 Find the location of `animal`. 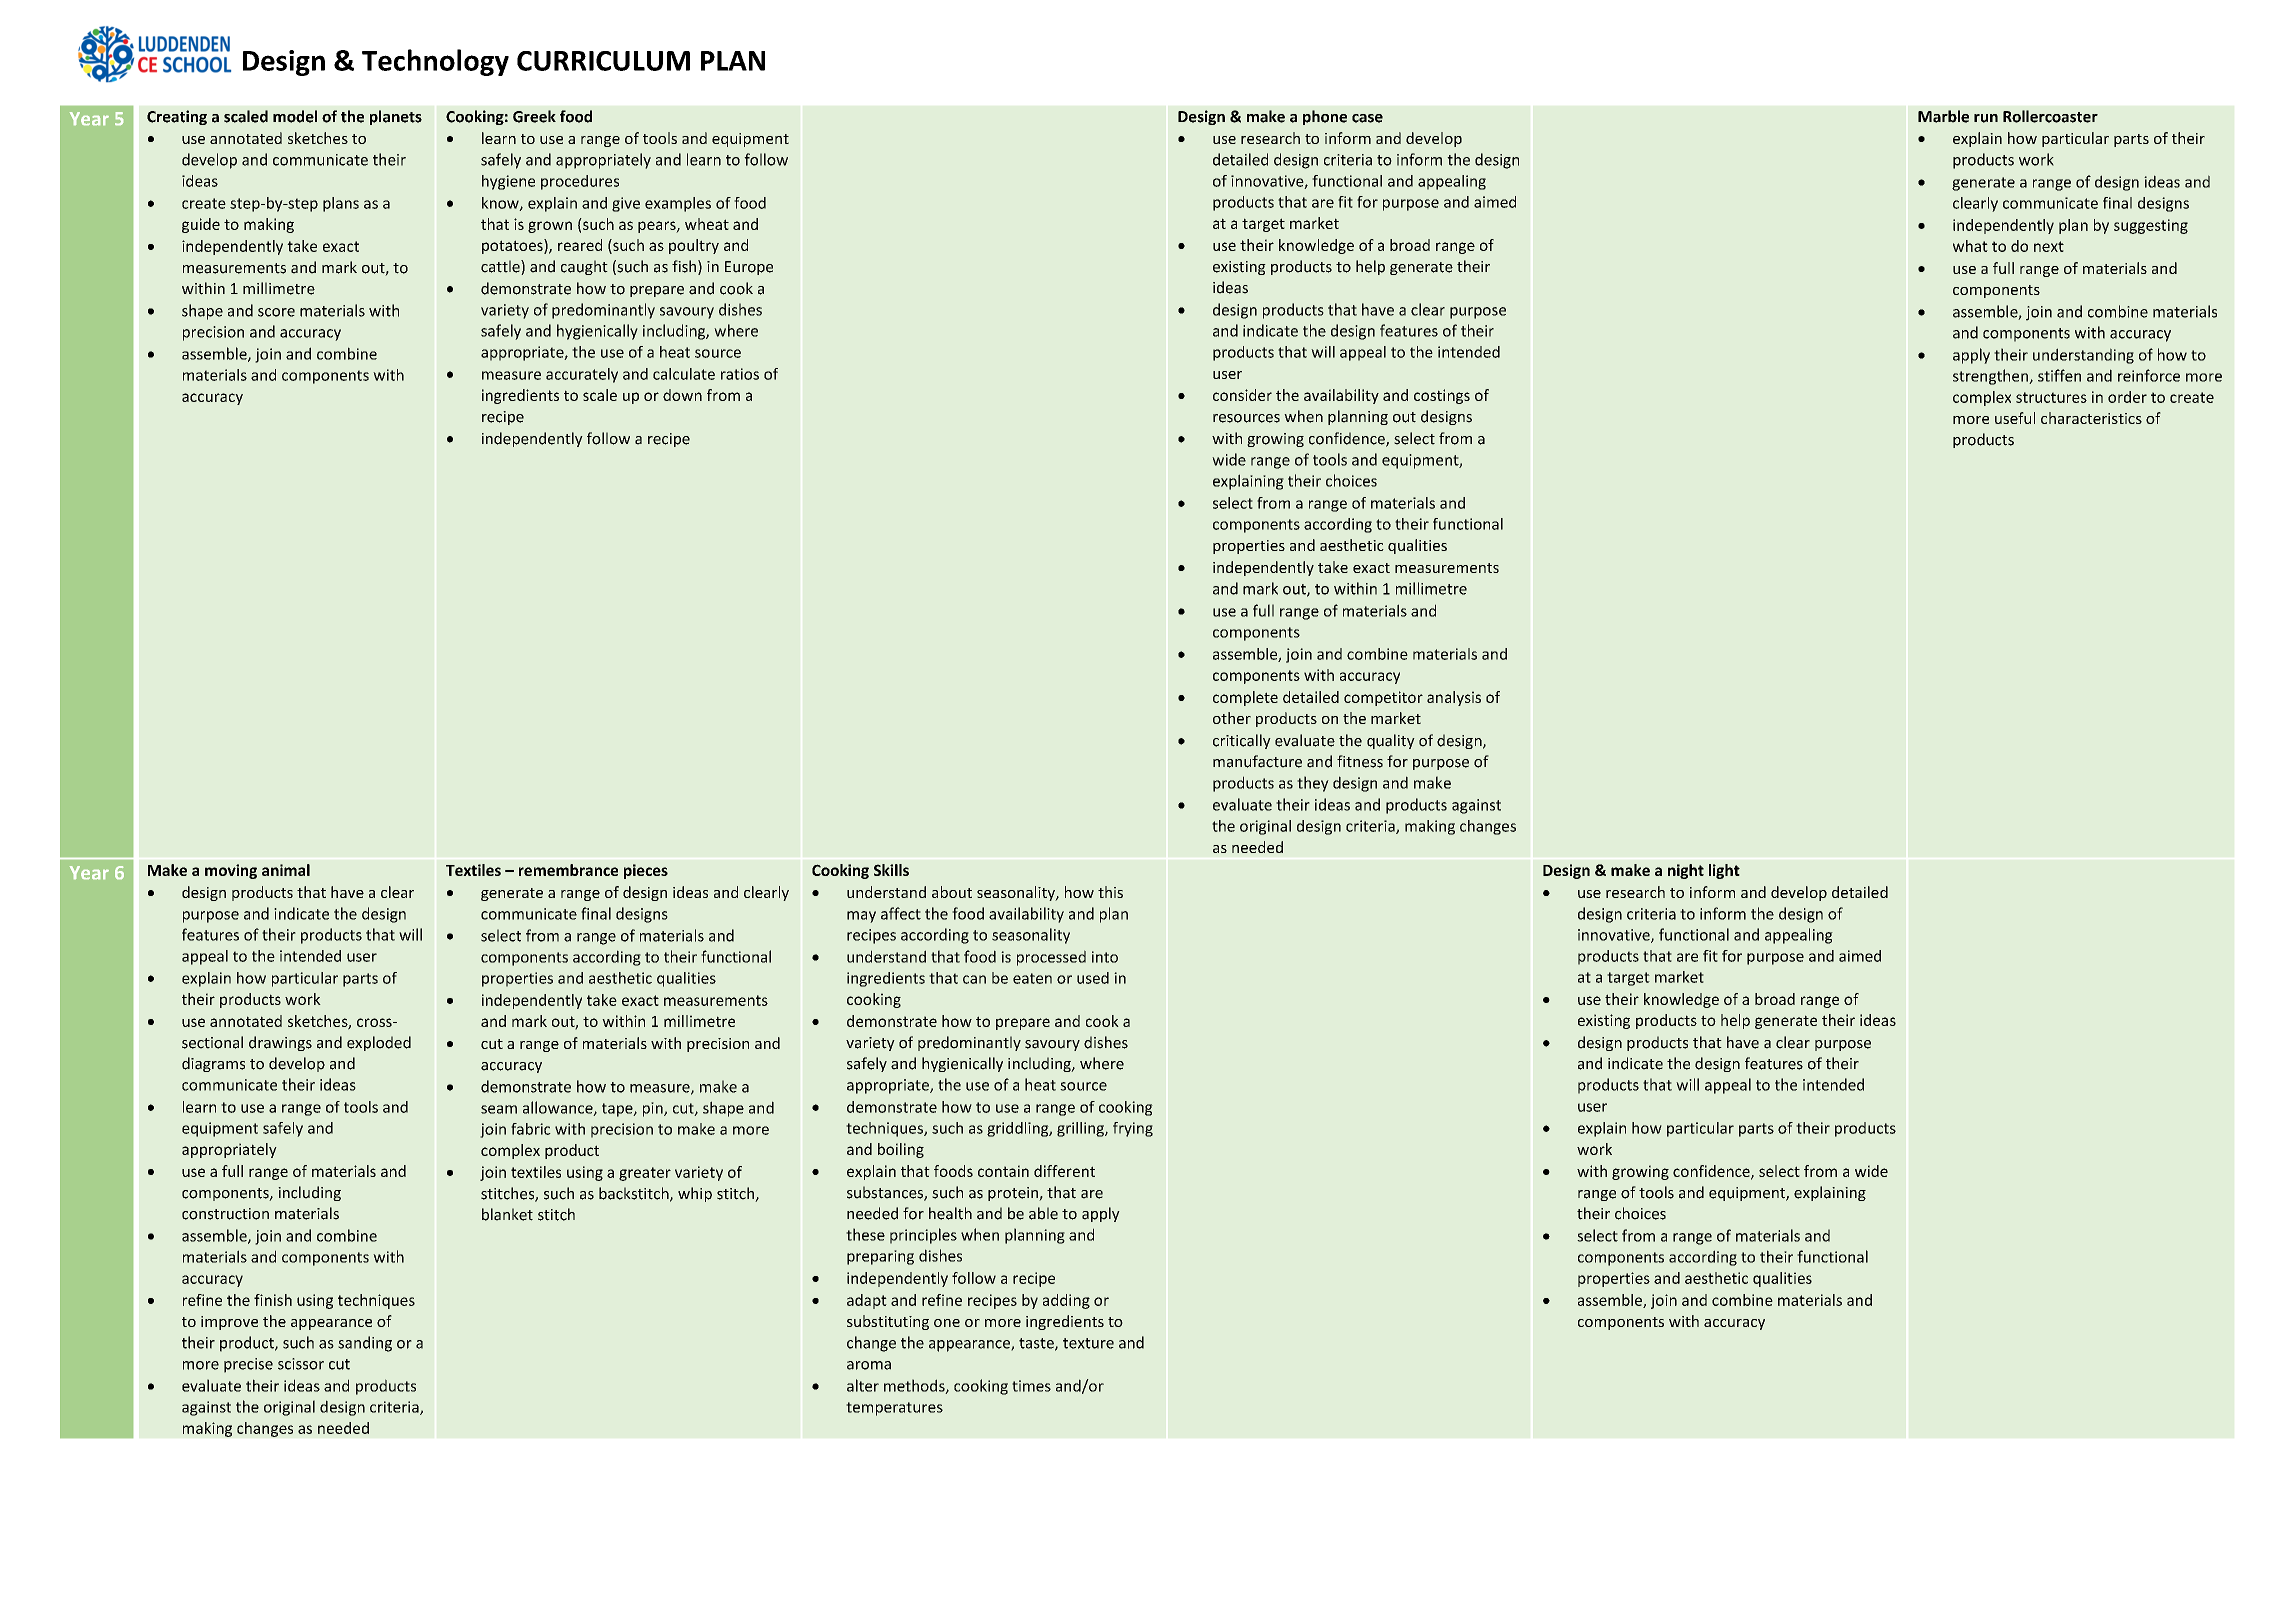

animal is located at coordinates (286, 870).
